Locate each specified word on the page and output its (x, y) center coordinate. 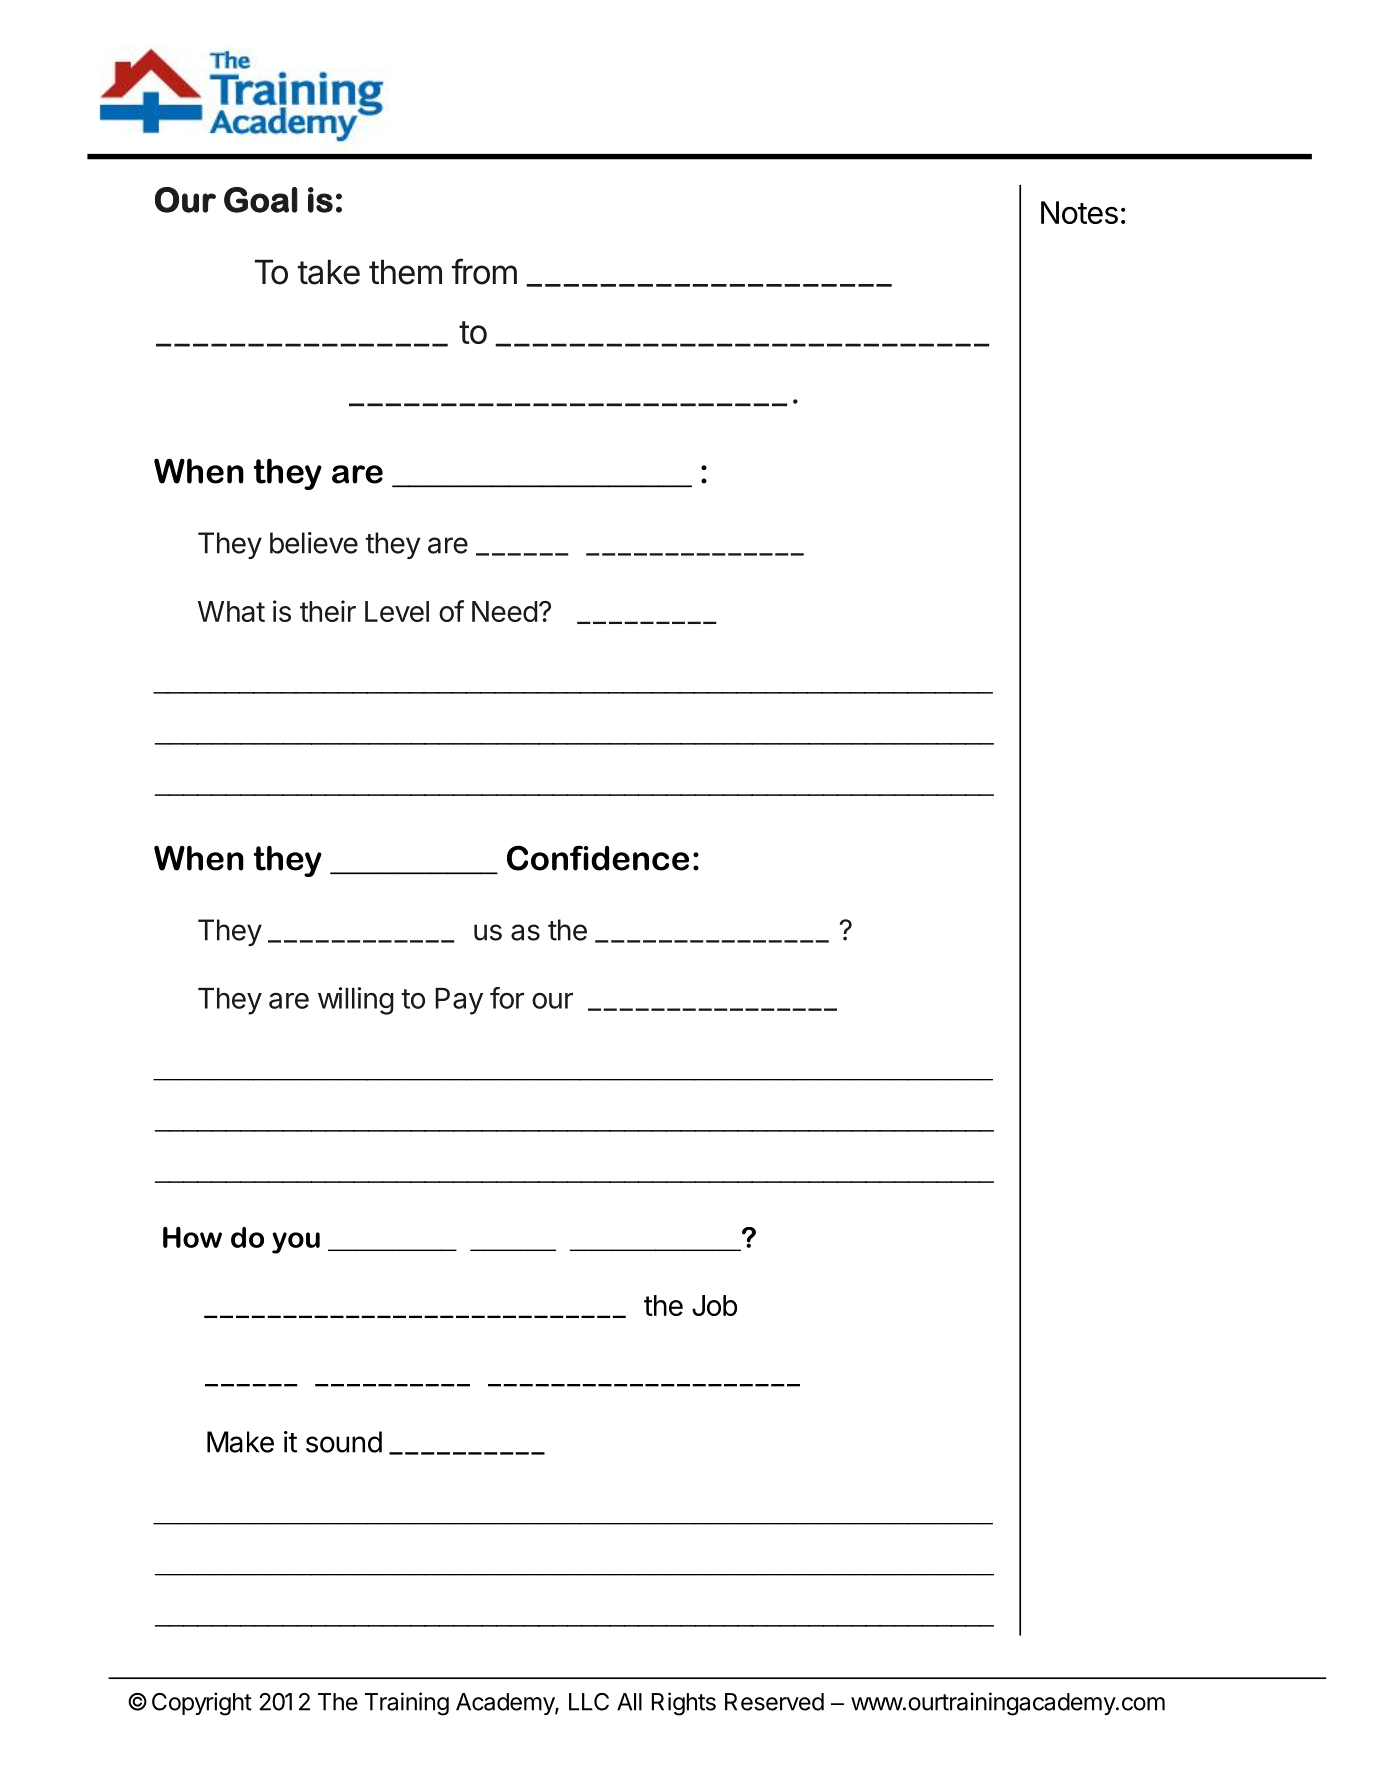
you (296, 1243)
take (329, 272)
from (484, 271)
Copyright (202, 1704)
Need (505, 611)
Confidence (598, 858)
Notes (1079, 212)
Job (714, 1305)
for (507, 998)
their (328, 611)
